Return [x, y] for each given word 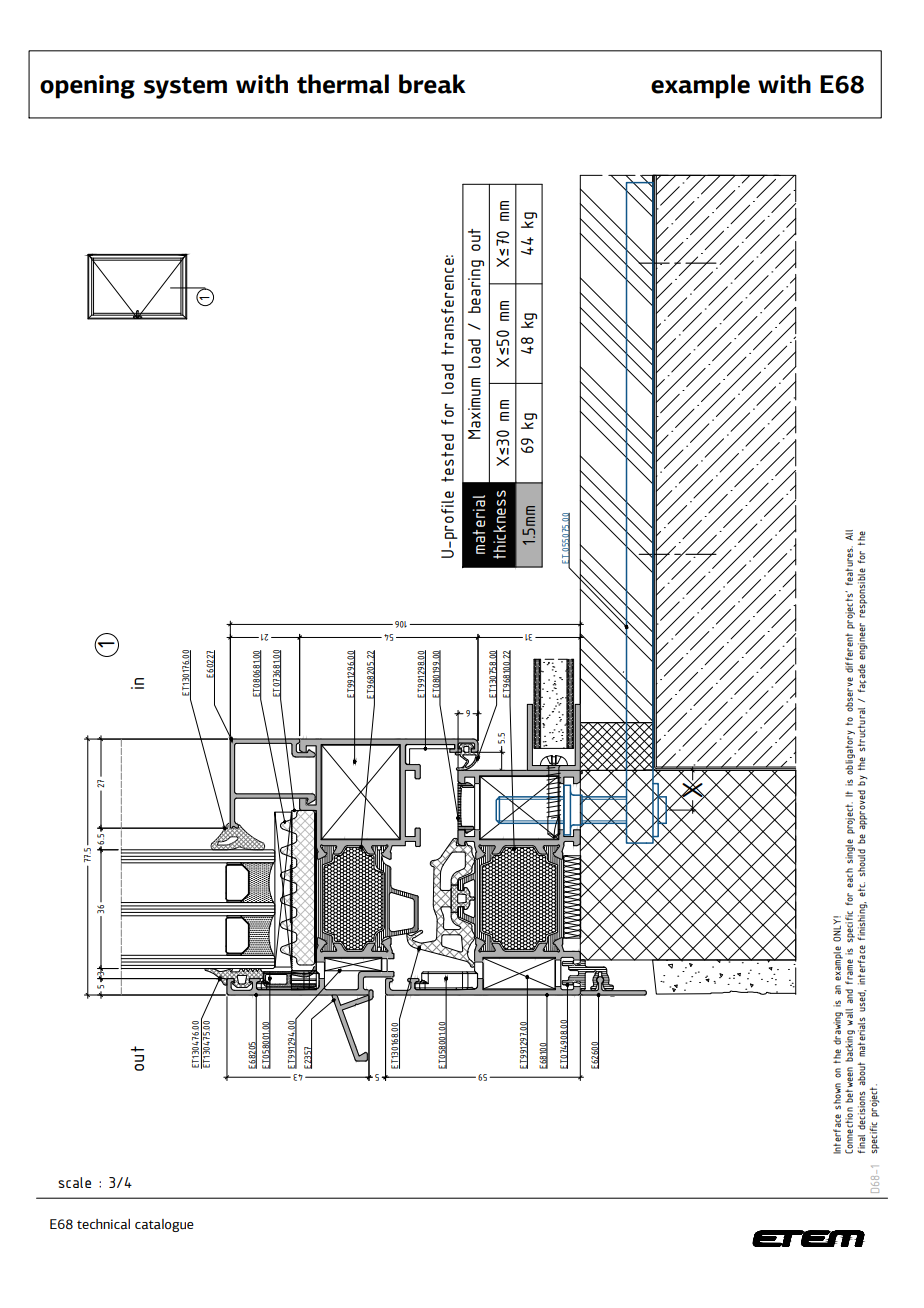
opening [87, 87]
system [185, 88]
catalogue [164, 1225]
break [432, 84]
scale [74, 1182]
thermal [343, 84]
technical [103, 1224]
